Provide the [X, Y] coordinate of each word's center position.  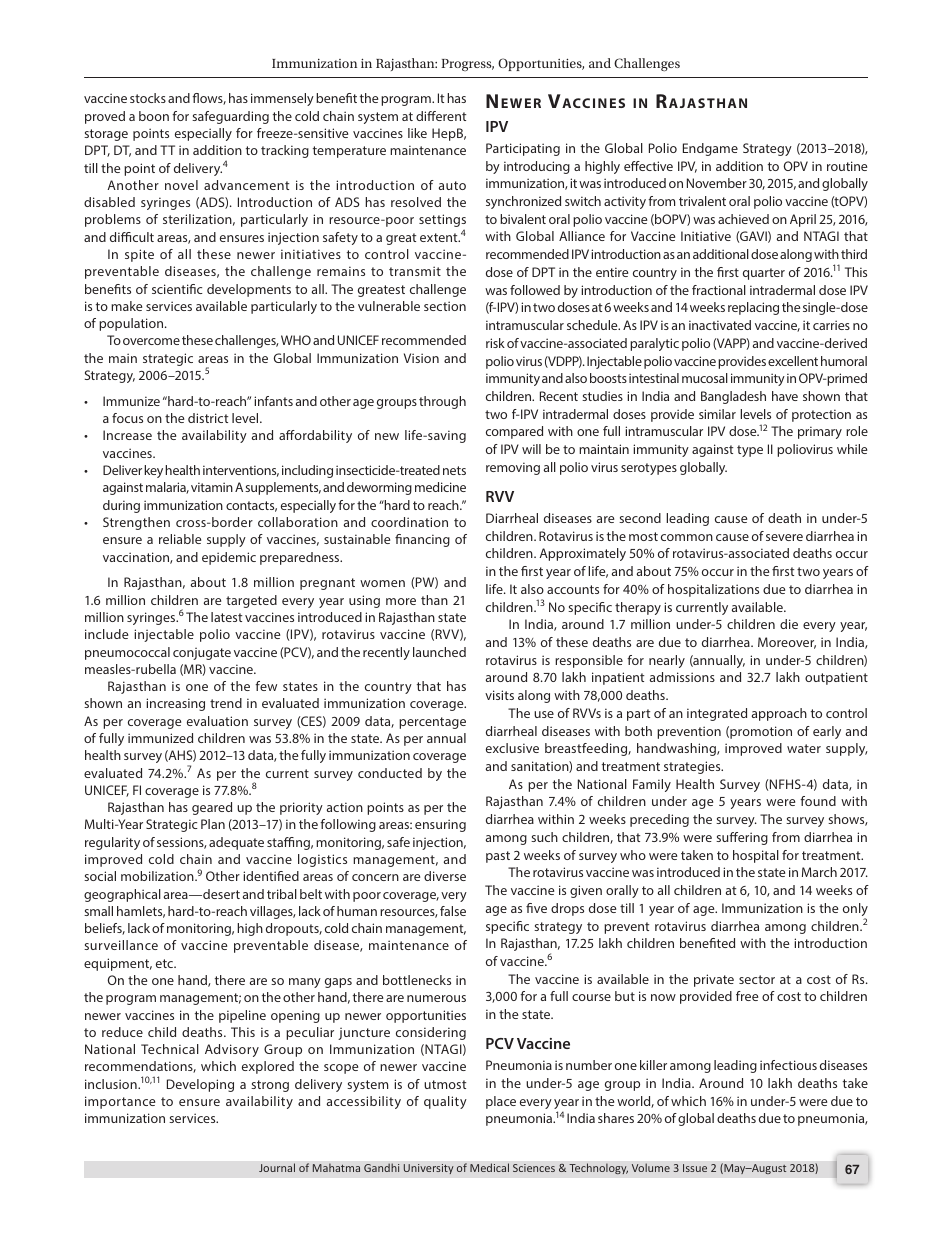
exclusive [512, 748]
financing [422, 540]
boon [154, 116]
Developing [200, 1085]
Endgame [710, 149]
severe [784, 537]
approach [779, 714]
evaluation [217, 721]
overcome [151, 341]
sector [757, 979]
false [453, 911]
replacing [753, 308]
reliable [180, 539]
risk [495, 343]
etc [165, 963]
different [441, 116]
